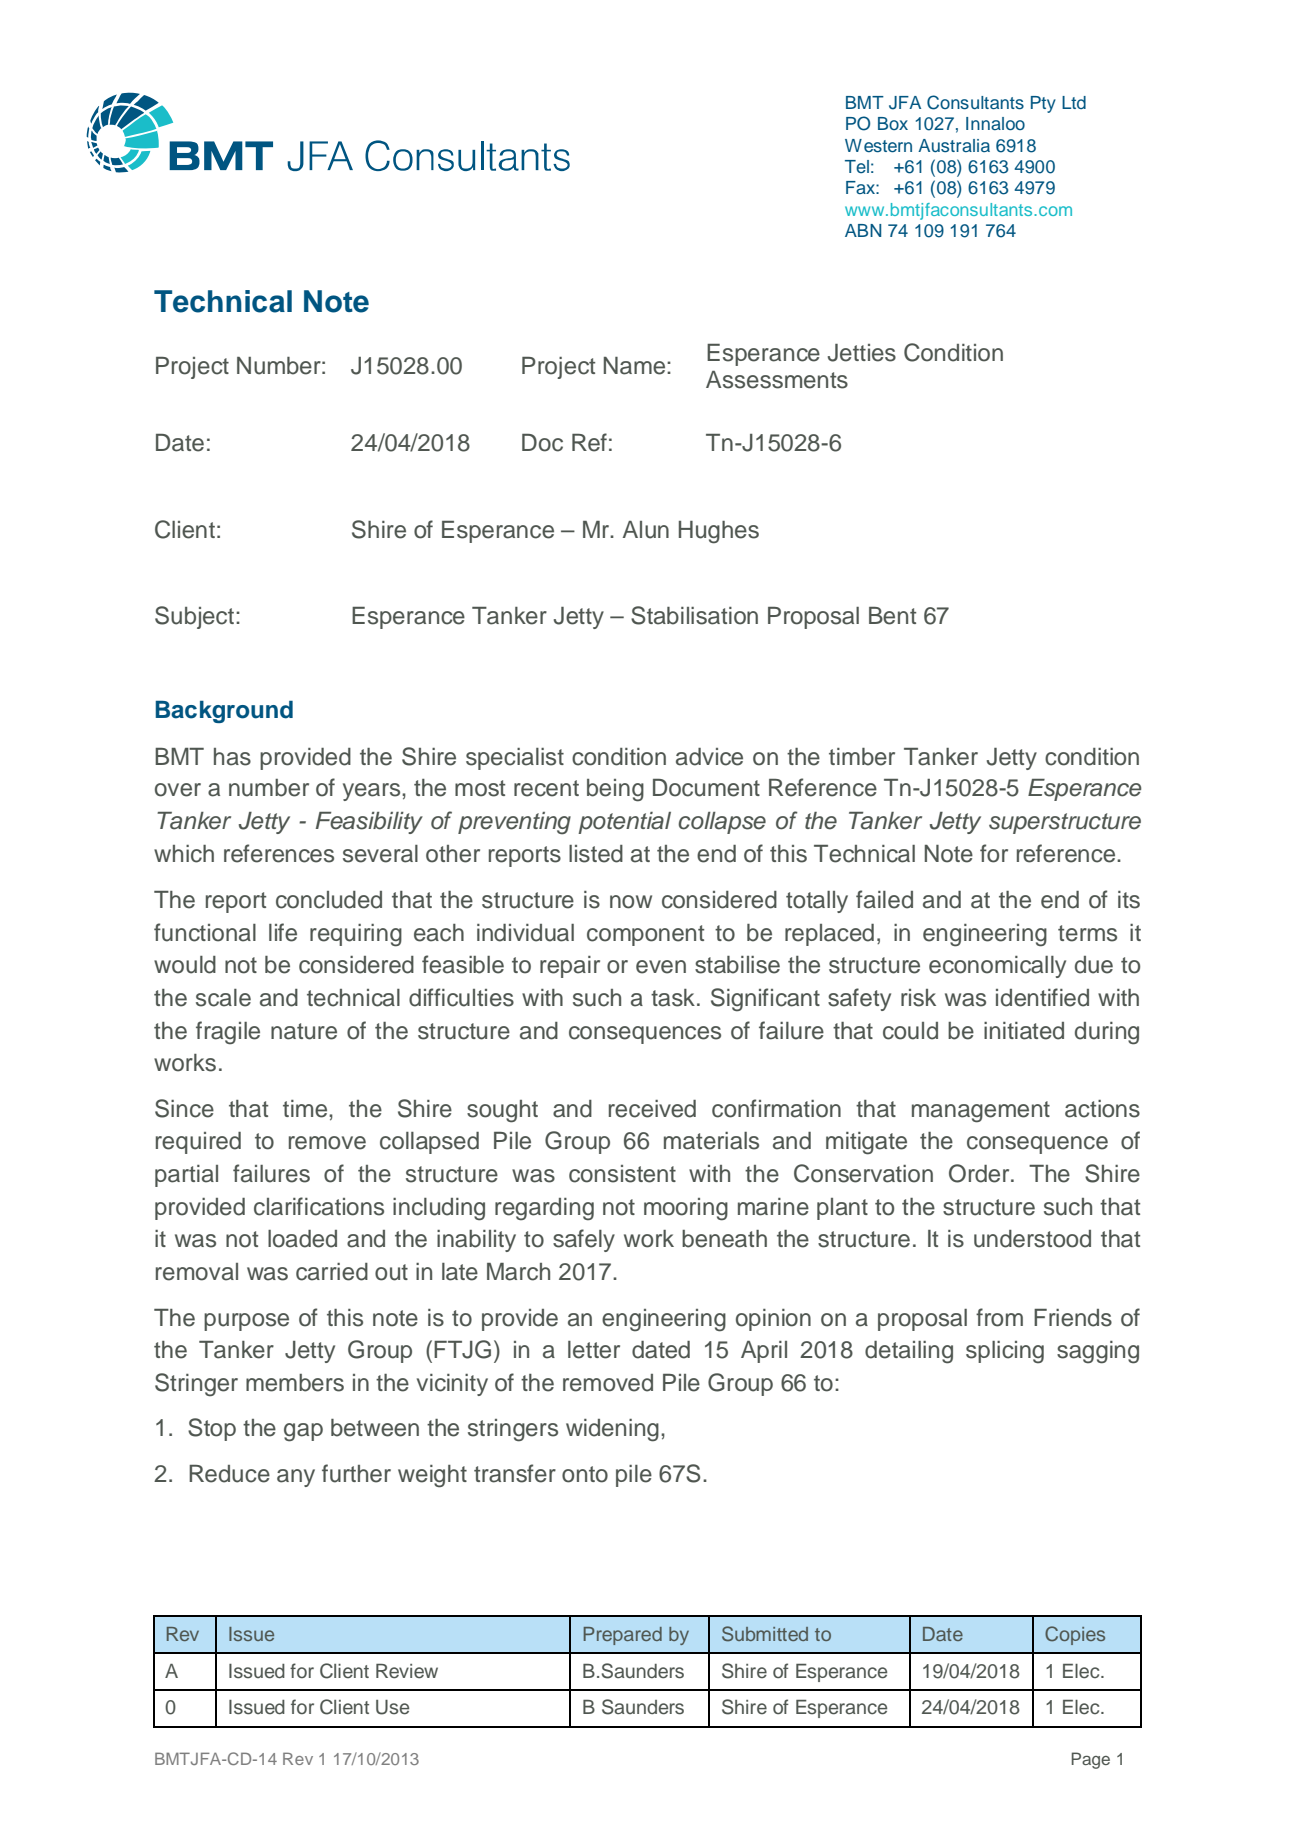 This document has height=1831, width=1295. Describe the element at coordinates (283, 932) in the document. I see `life` at that location.
